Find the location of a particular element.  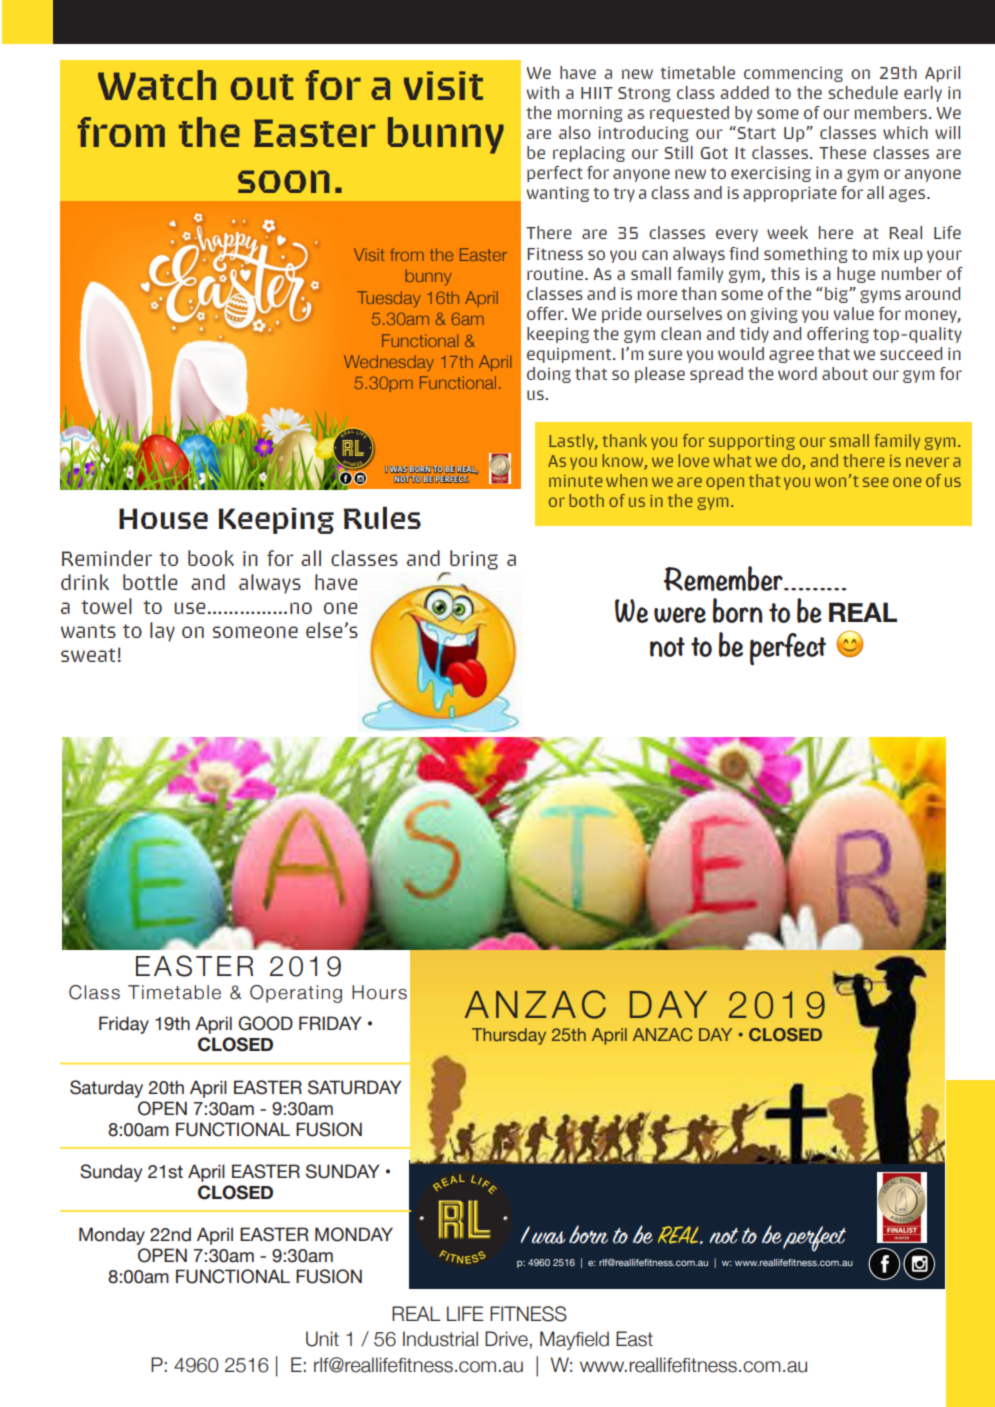

House is located at coordinates (163, 518).
